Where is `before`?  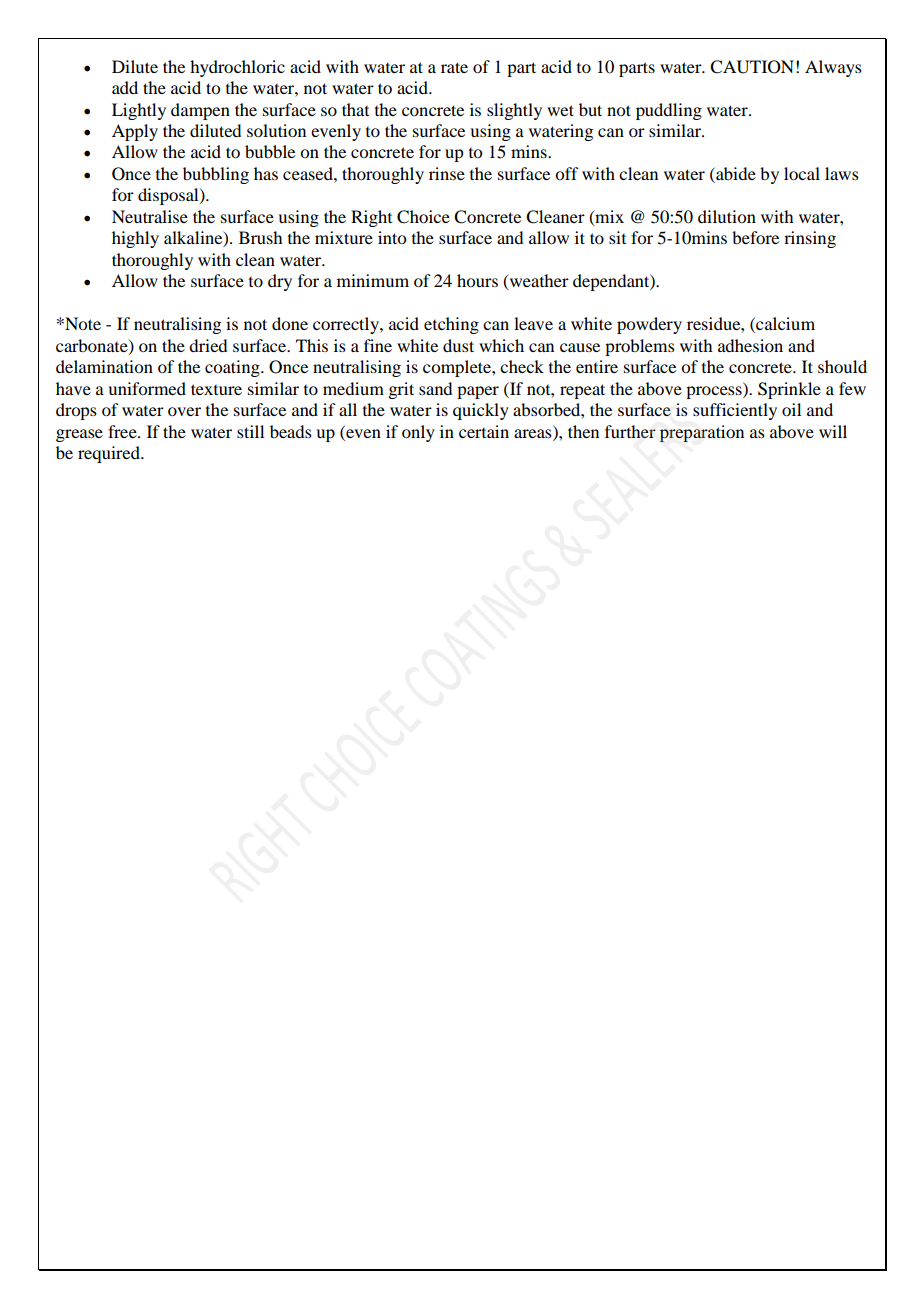 before is located at coordinates (755, 237).
